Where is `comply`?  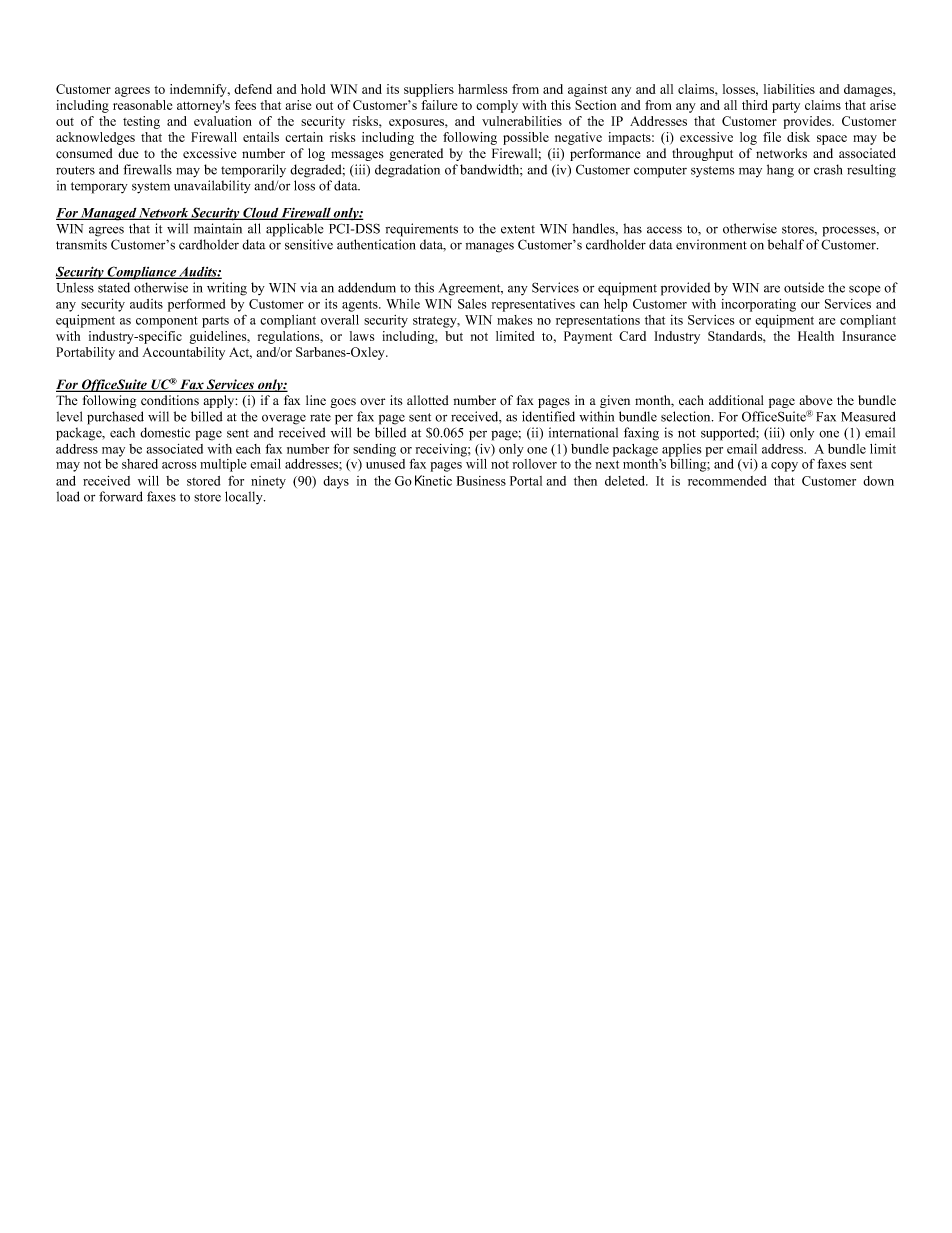 comply is located at coordinates (497, 106).
